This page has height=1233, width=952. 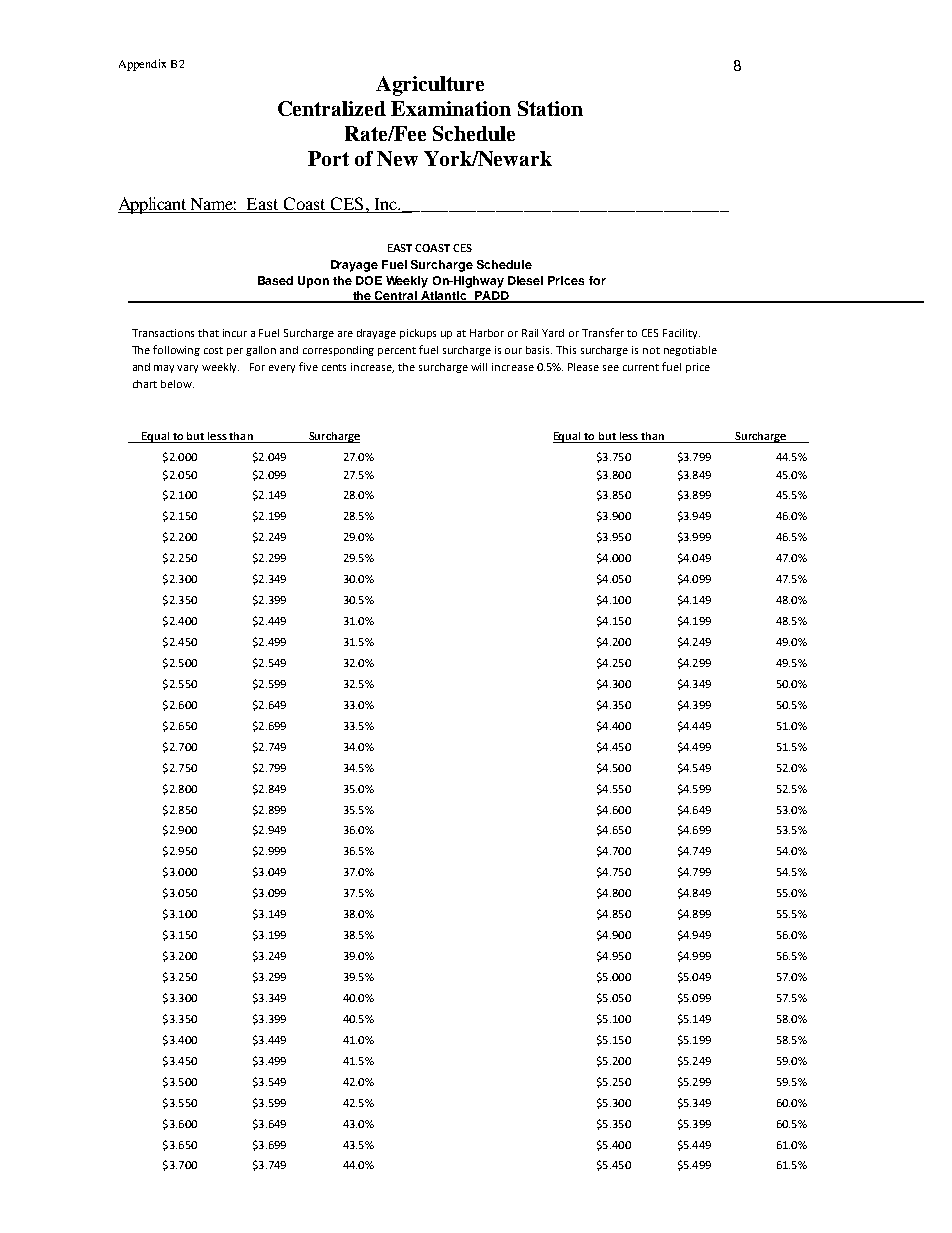 What do you see at coordinates (550, 108) in the page?
I see `Station` at bounding box center [550, 108].
